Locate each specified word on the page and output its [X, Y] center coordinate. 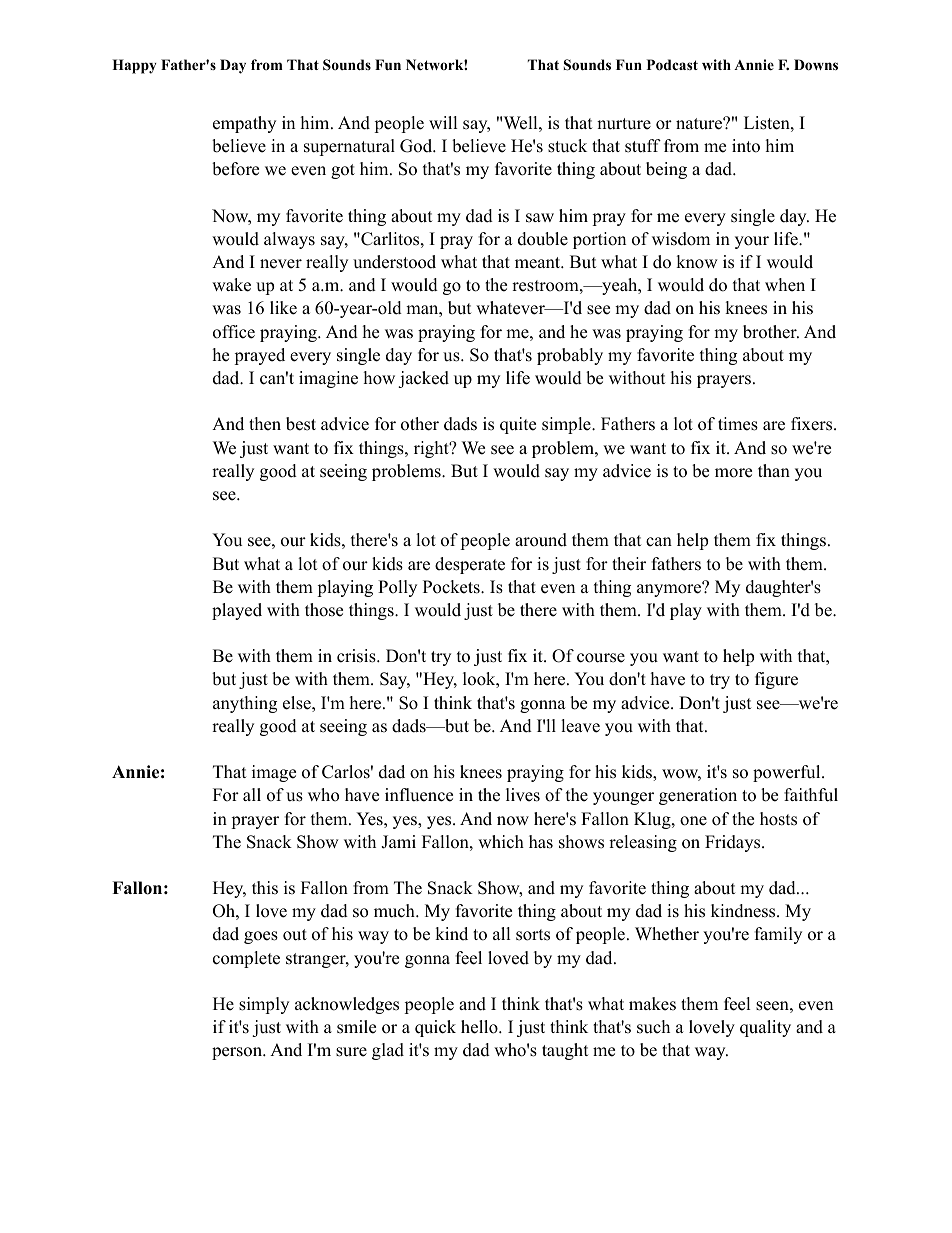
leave [580, 726]
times [738, 424]
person [238, 1053]
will [443, 122]
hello [480, 1027]
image [274, 773]
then [265, 424]
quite [518, 425]
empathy [244, 124]
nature [700, 124]
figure [776, 680]
